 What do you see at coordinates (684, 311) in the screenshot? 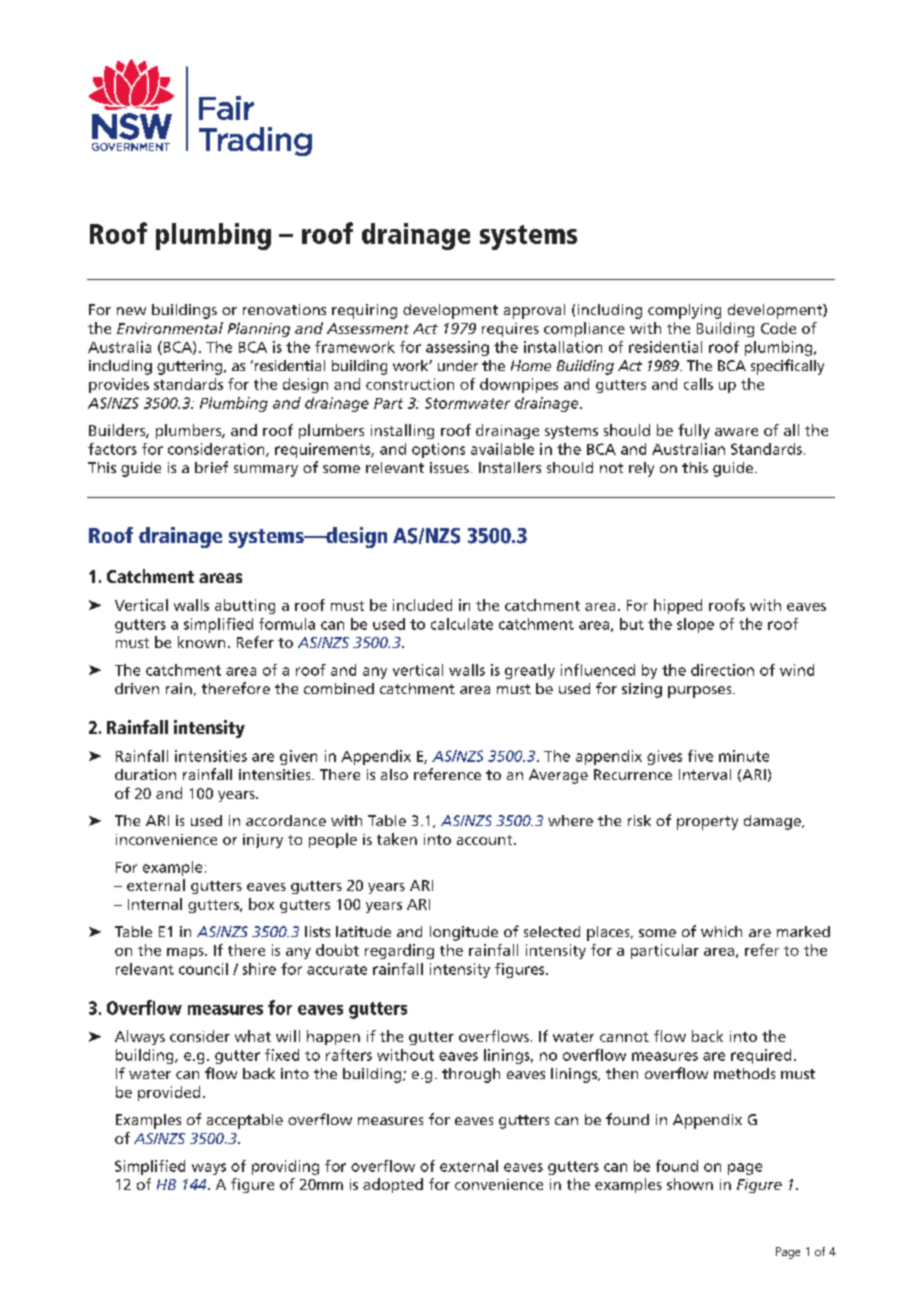
I see `complying` at bounding box center [684, 311].
